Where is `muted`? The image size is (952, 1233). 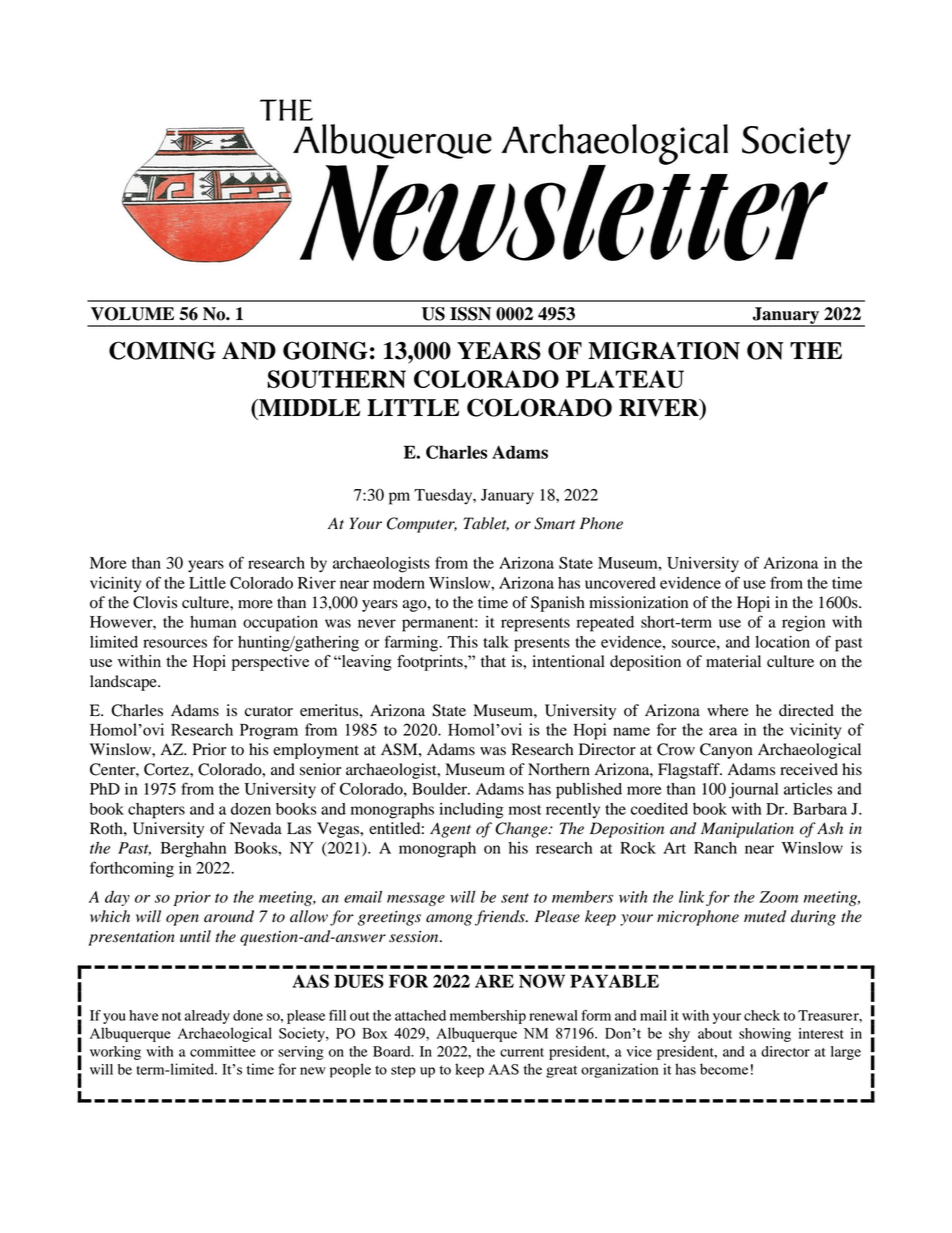 muted is located at coordinates (765, 916).
